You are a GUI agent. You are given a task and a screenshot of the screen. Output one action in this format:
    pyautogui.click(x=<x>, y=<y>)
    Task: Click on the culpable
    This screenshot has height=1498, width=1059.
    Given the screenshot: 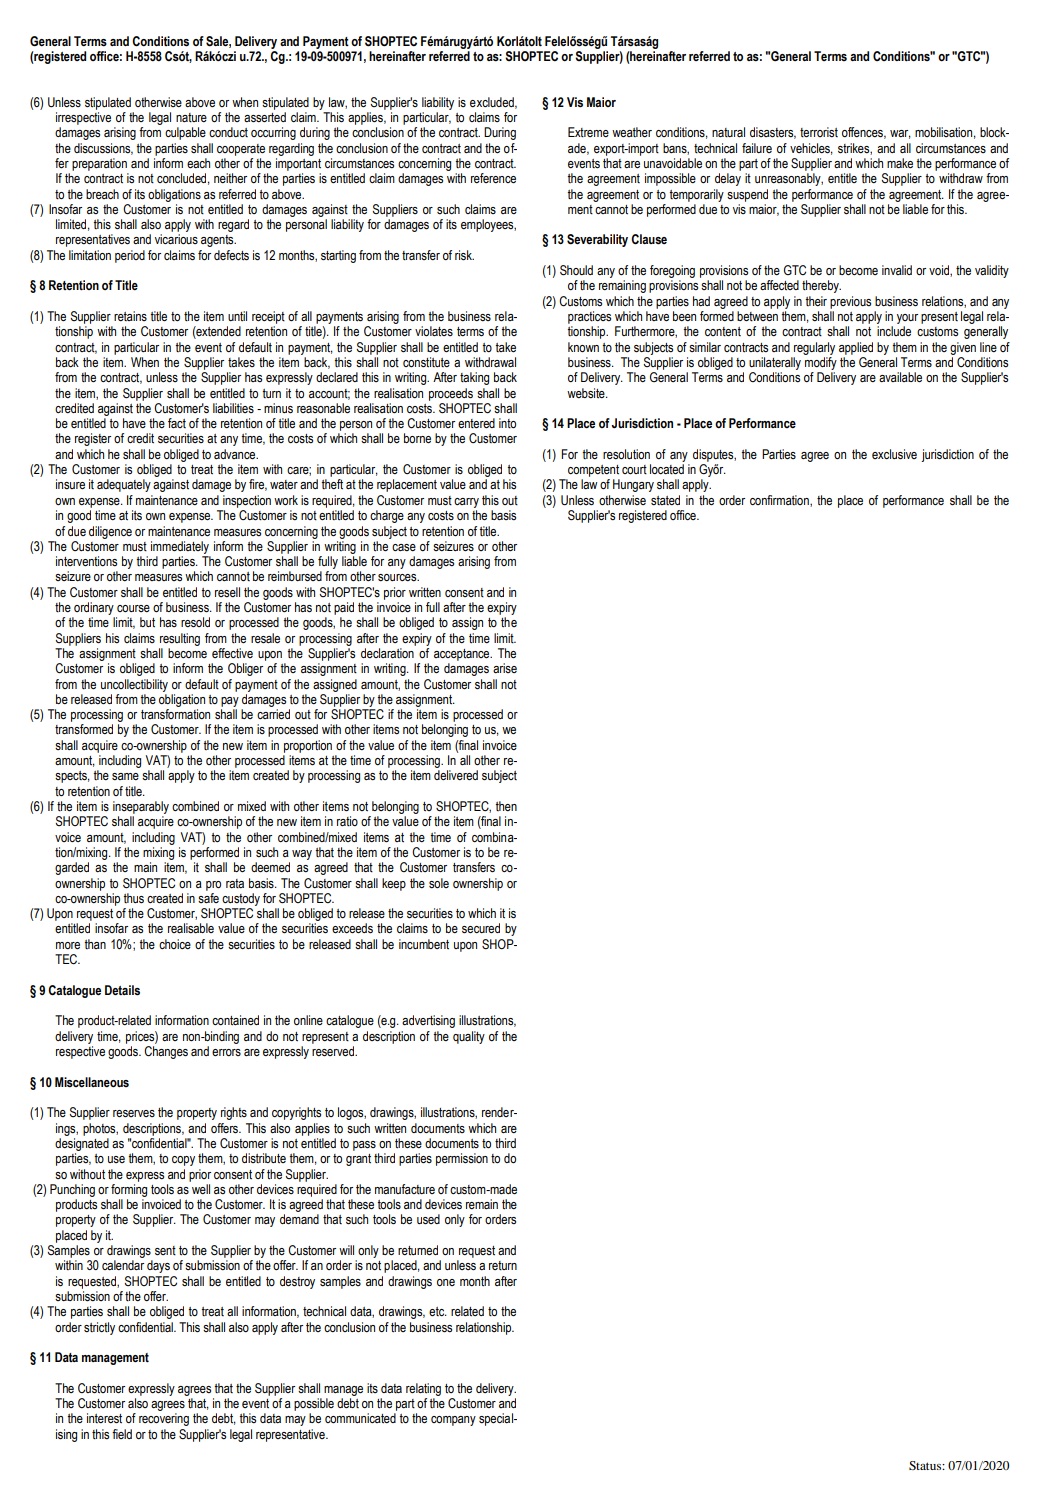 What is the action you would take?
    pyautogui.click(x=185, y=133)
